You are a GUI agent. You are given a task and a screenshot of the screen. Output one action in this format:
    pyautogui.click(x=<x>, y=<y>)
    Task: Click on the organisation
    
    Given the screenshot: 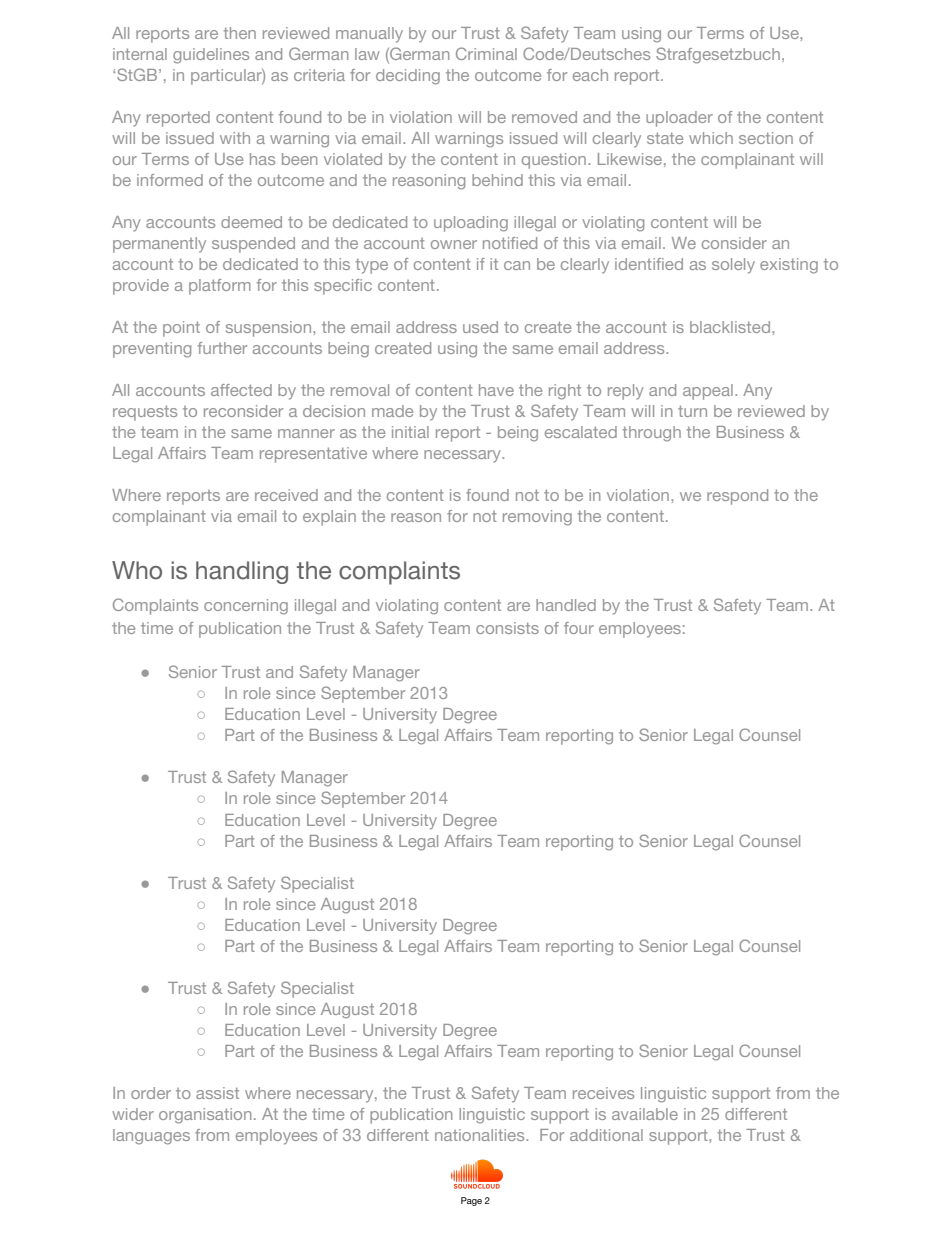 What is the action you would take?
    pyautogui.click(x=205, y=1116)
